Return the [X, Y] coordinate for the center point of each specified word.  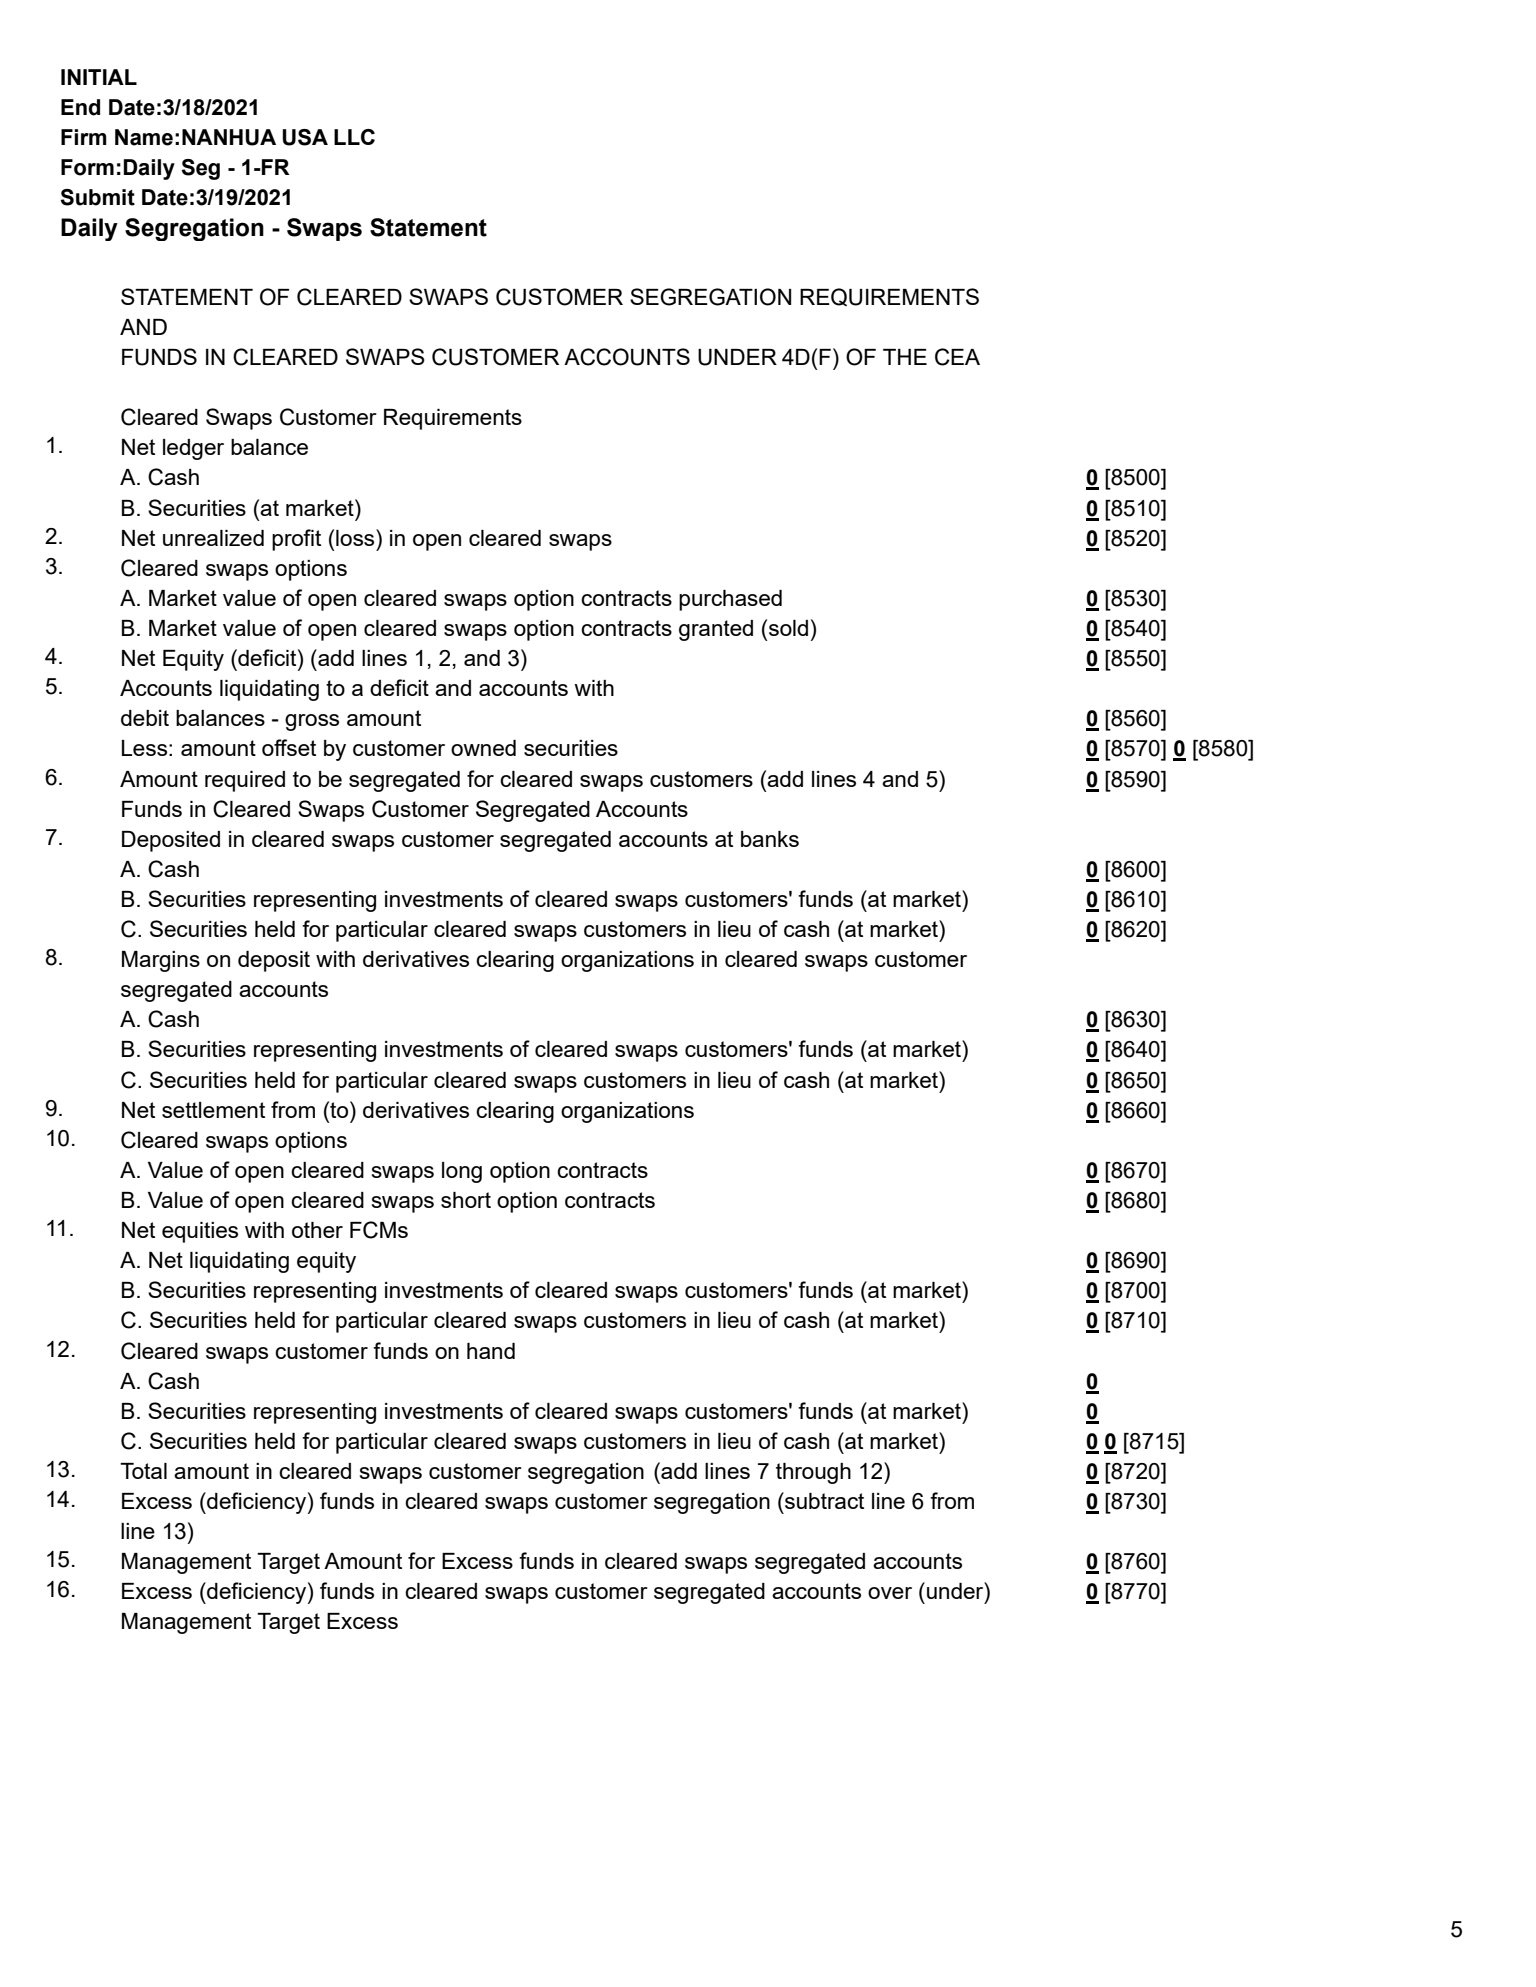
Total [143, 1471]
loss [356, 537]
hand [491, 1351]
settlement [213, 1110]
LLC [354, 137]
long [462, 1172]
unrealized [213, 538]
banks [770, 839]
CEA [957, 357]
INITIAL [99, 77]
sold [788, 628]
